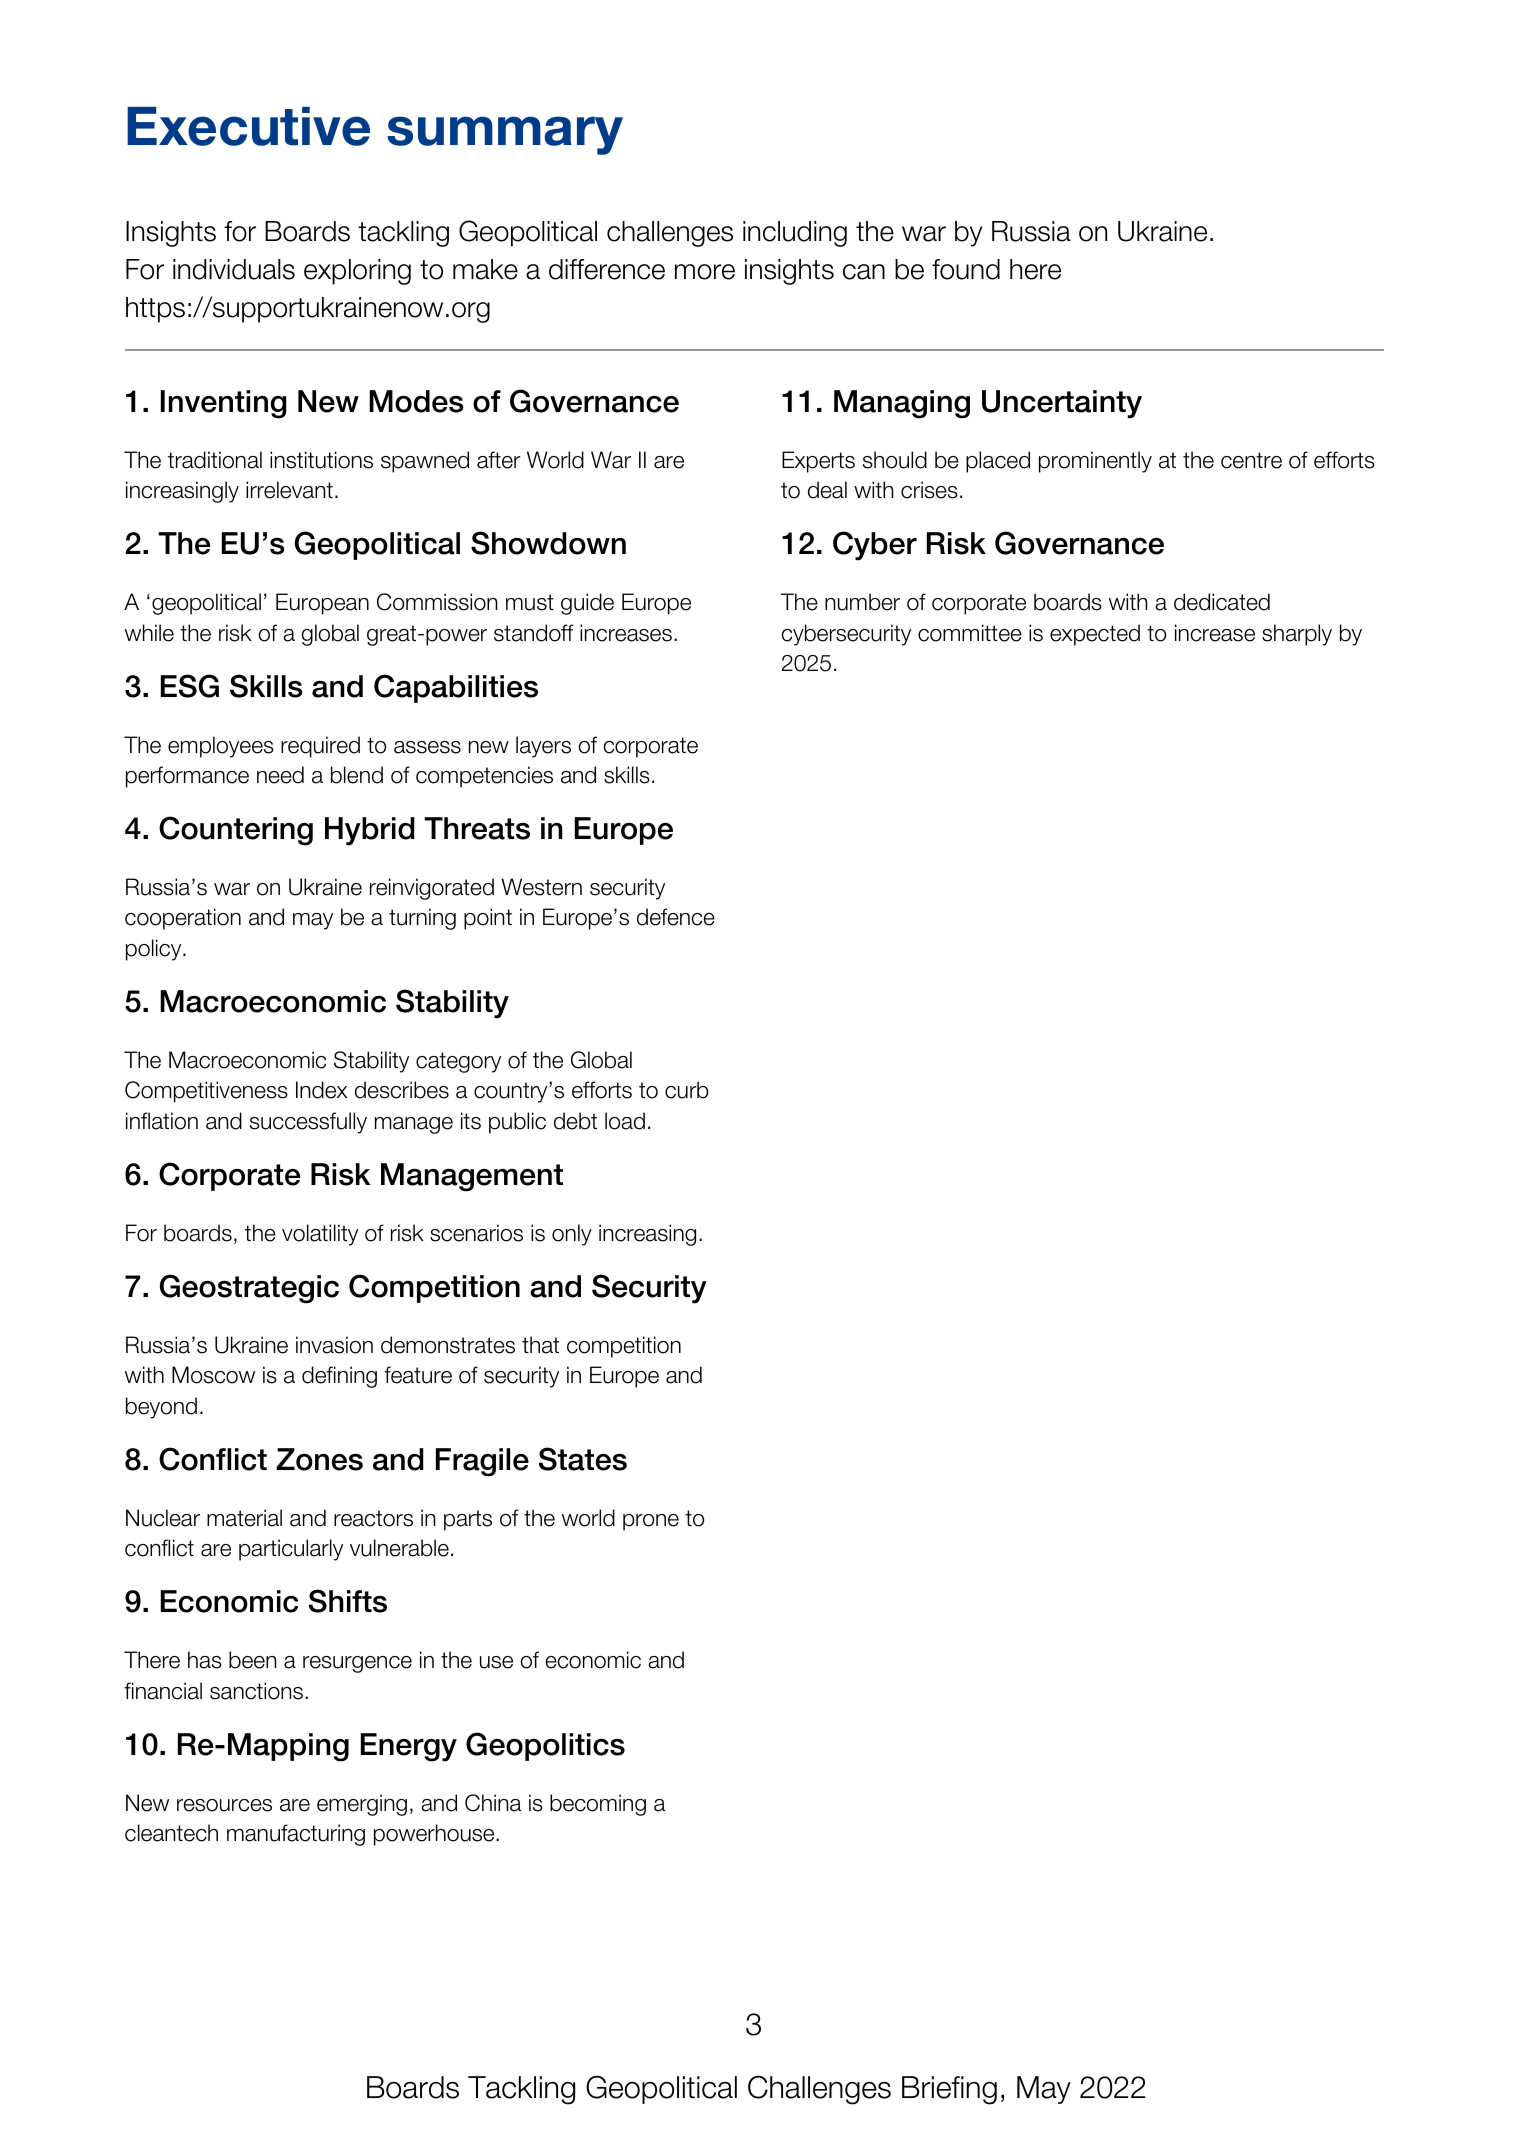  Describe the element at coordinates (308, 1123) in the image. I see `successfully` at that location.
